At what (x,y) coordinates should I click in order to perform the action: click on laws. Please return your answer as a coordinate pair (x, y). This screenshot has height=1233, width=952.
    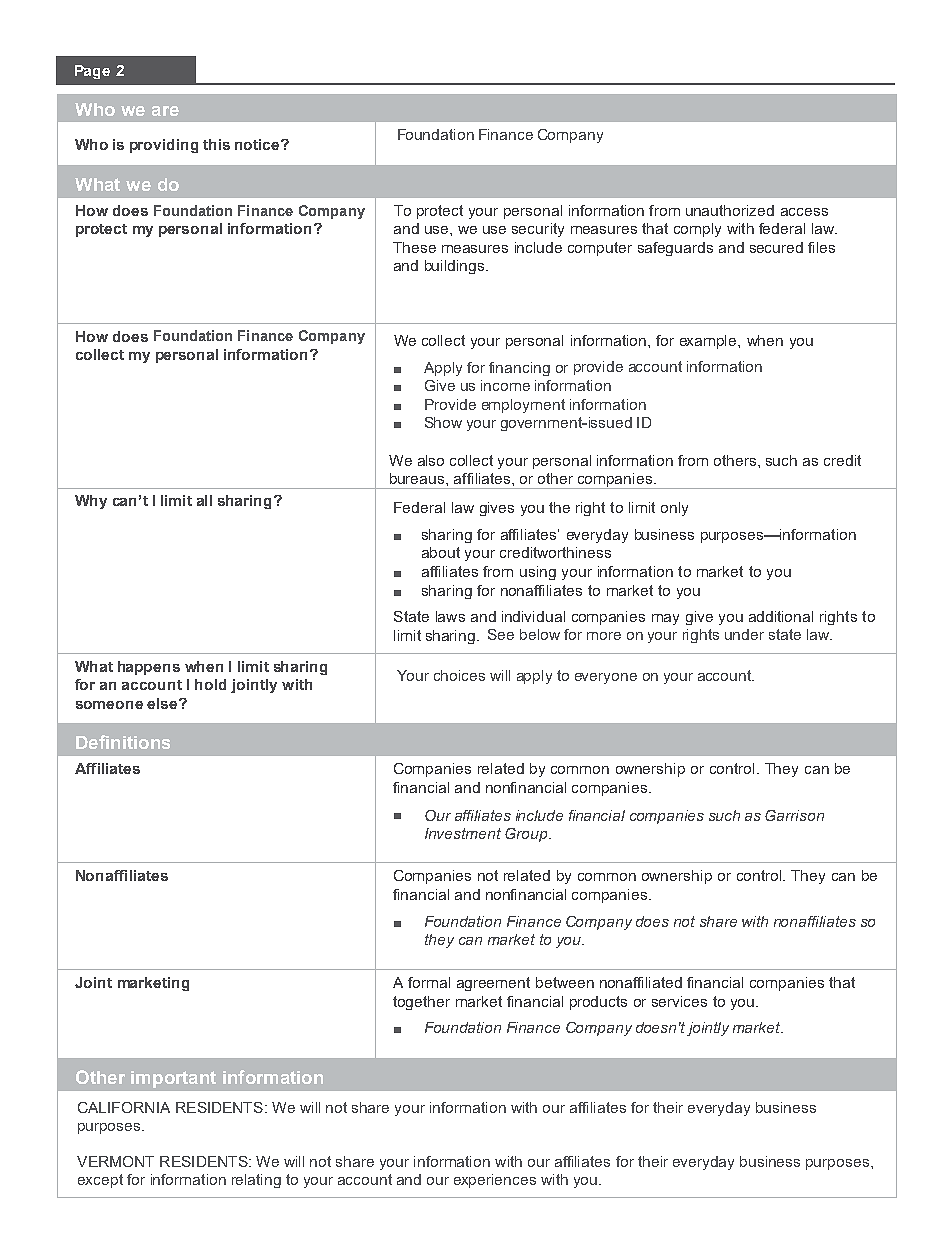
    Looking at the image, I should click on (450, 616).
